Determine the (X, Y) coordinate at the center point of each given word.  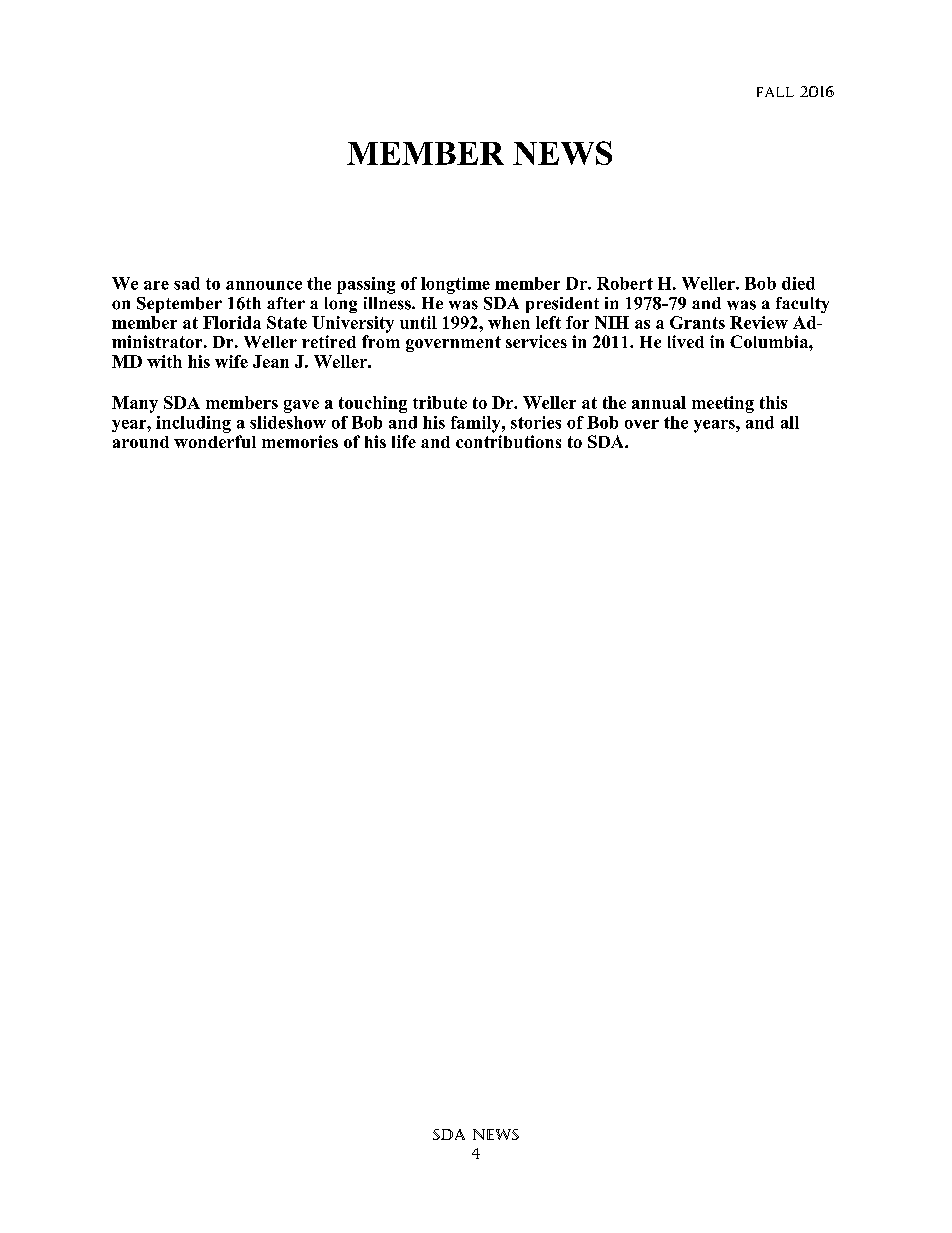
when (509, 322)
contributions (508, 441)
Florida (232, 322)
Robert (625, 283)
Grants (697, 322)
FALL (775, 92)
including (193, 424)
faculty (802, 305)
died (798, 283)
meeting (723, 404)
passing (366, 285)
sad (187, 283)
